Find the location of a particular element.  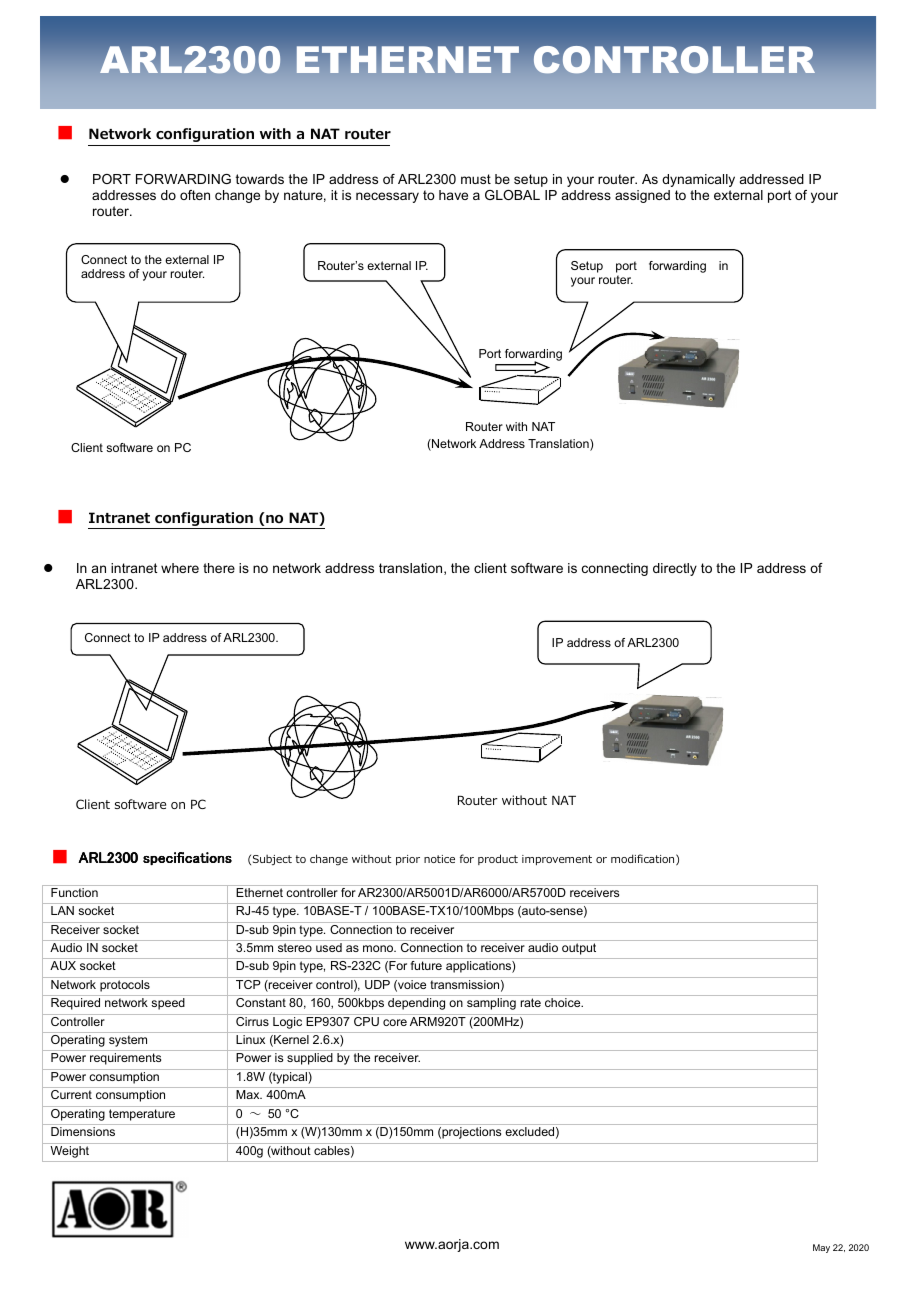

protocols is located at coordinates (125, 986).
